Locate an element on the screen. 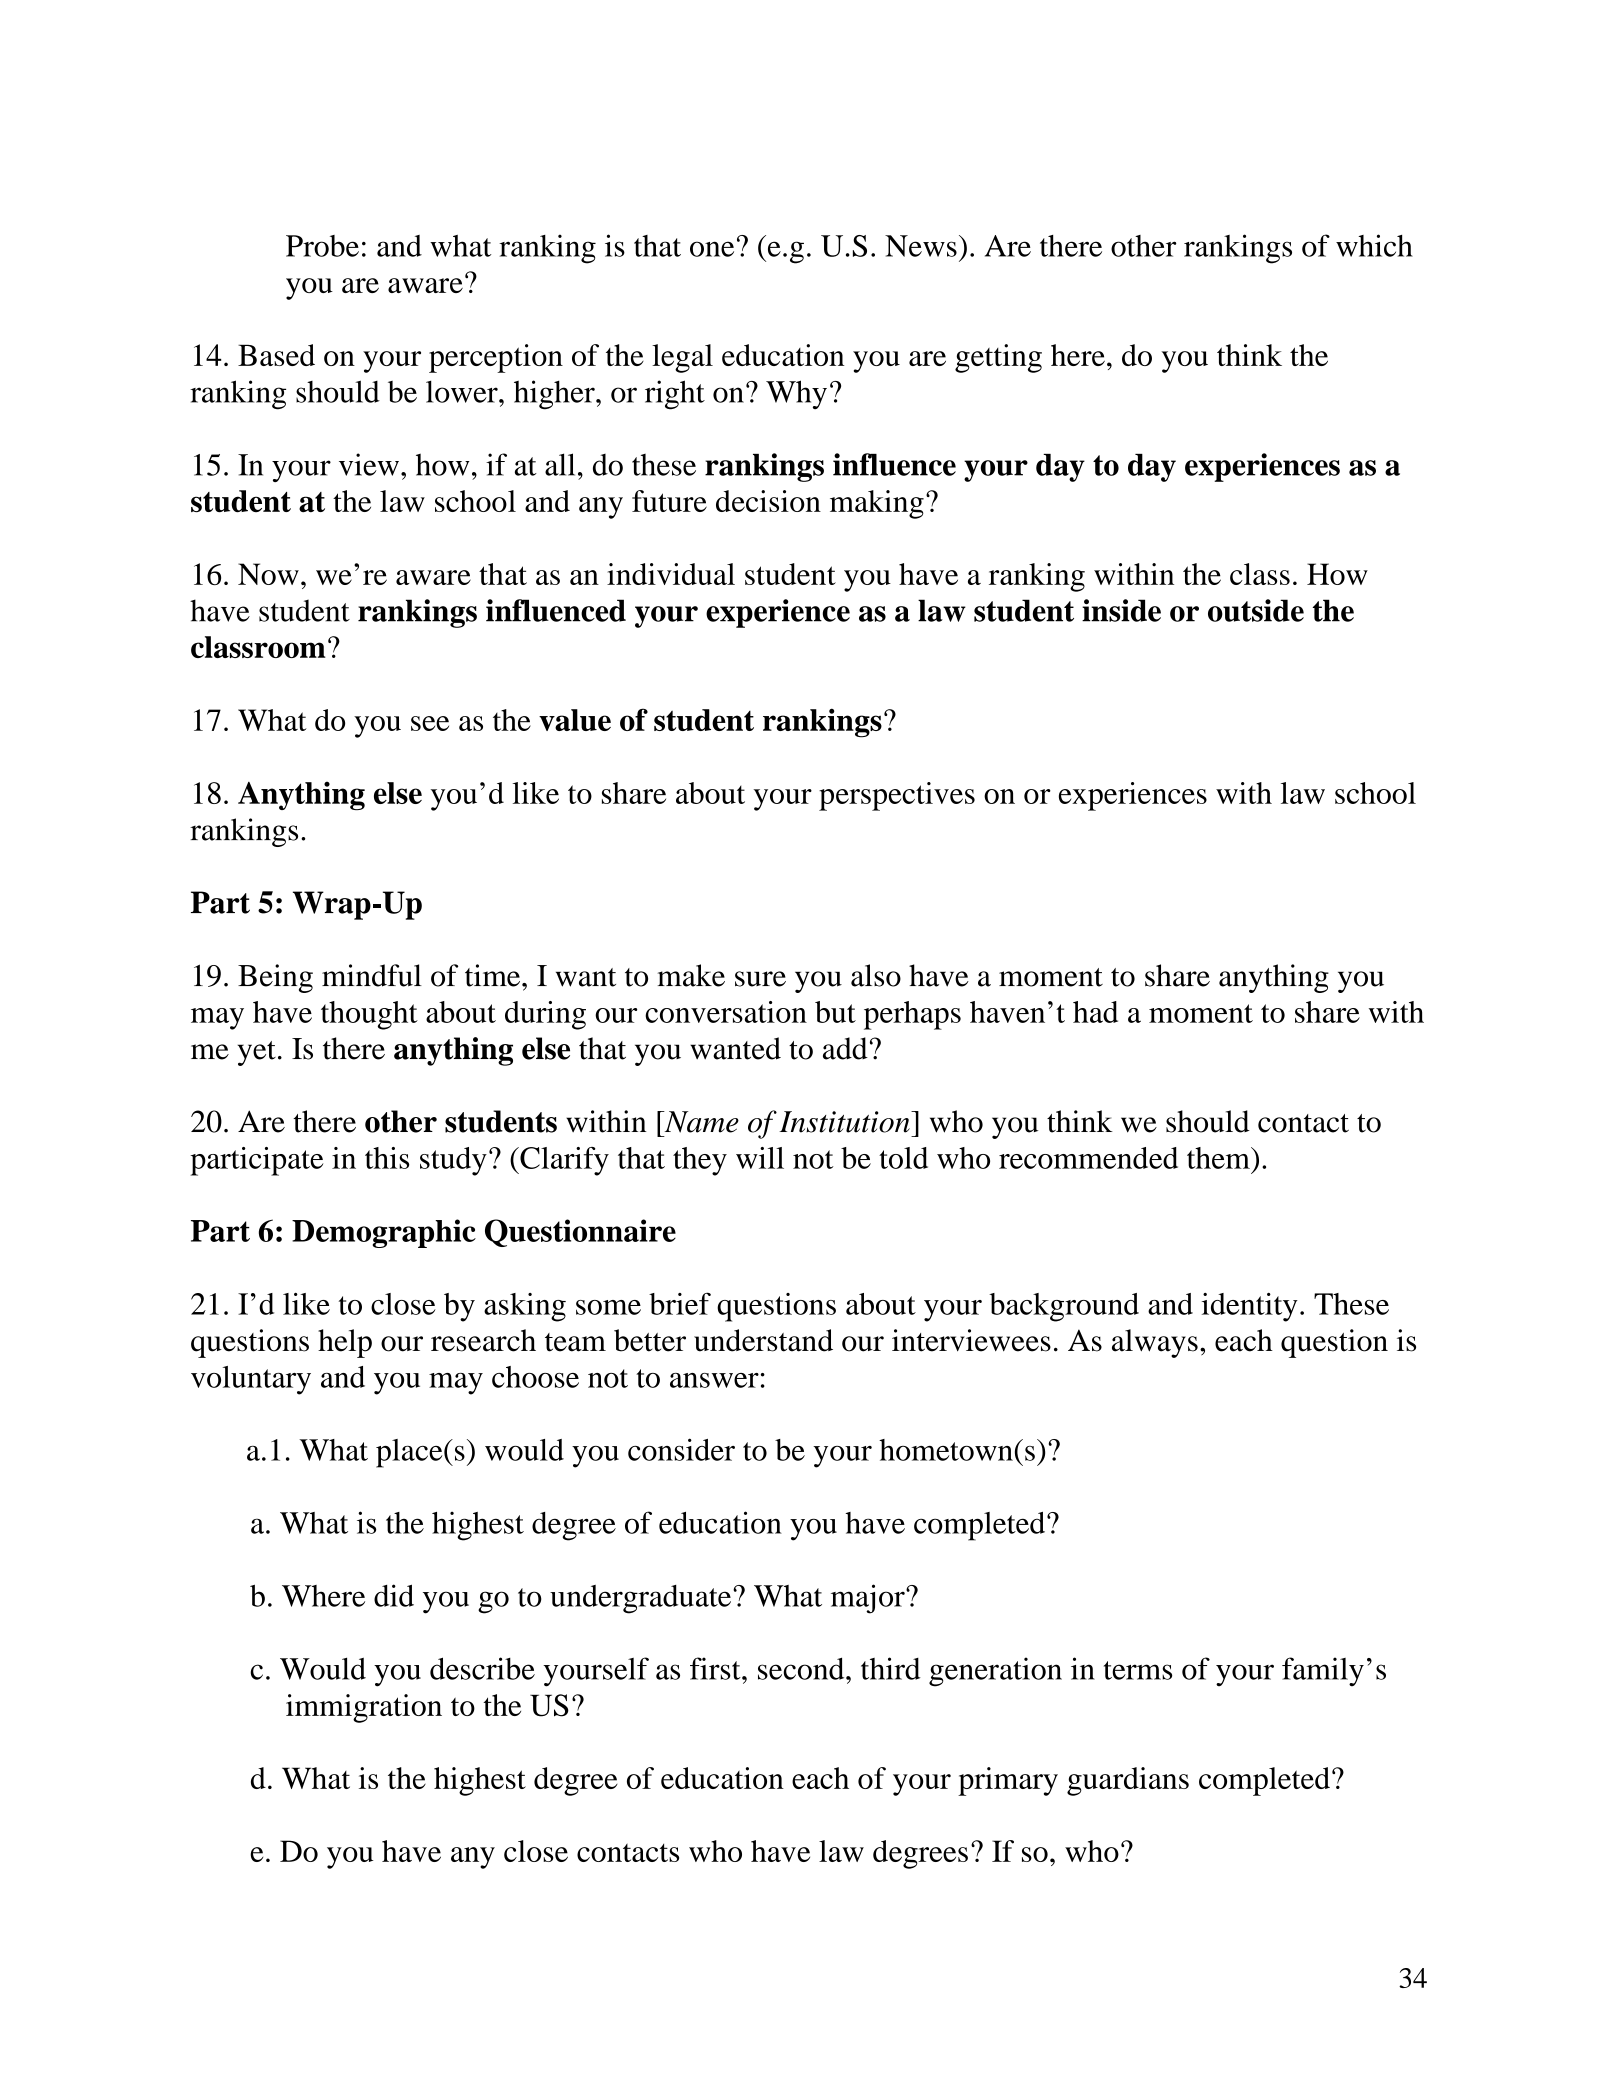 This screenshot has height=2094, width=1618. one is located at coordinates (712, 249).
